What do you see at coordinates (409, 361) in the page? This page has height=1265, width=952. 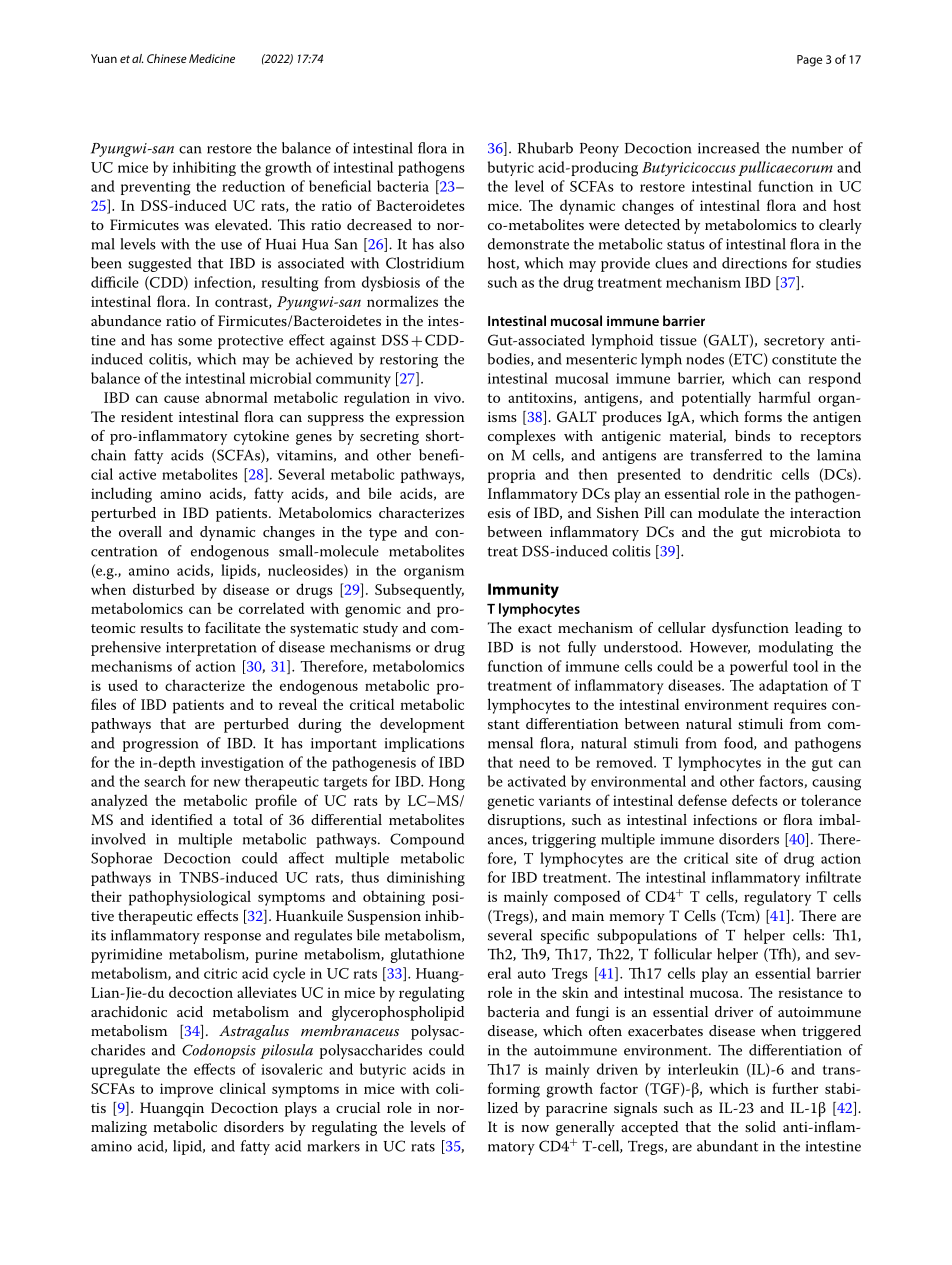 I see `restoring` at bounding box center [409, 361].
